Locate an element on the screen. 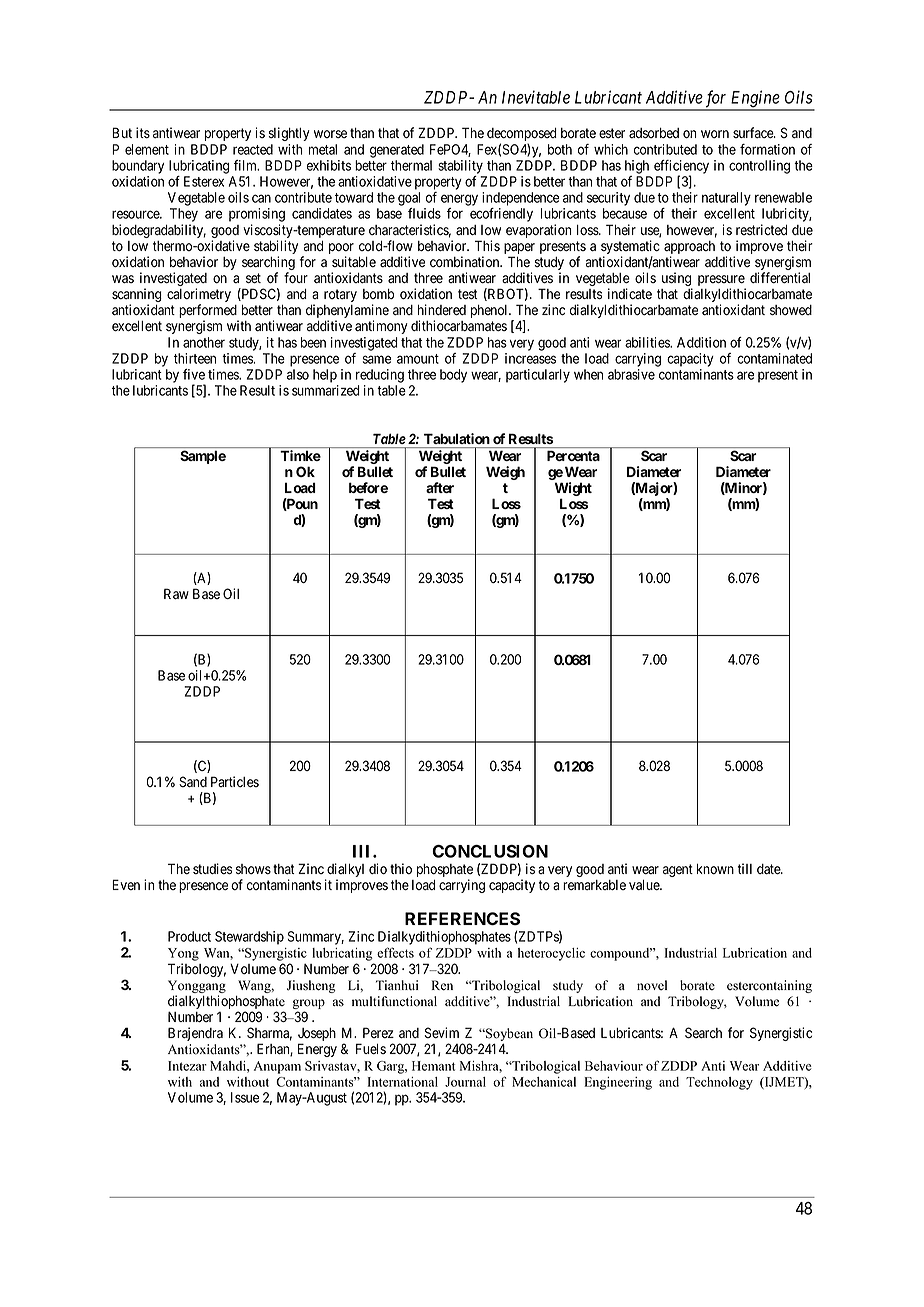 The height and width of the screenshot is (1307, 924). efficiency is located at coordinates (681, 168).
